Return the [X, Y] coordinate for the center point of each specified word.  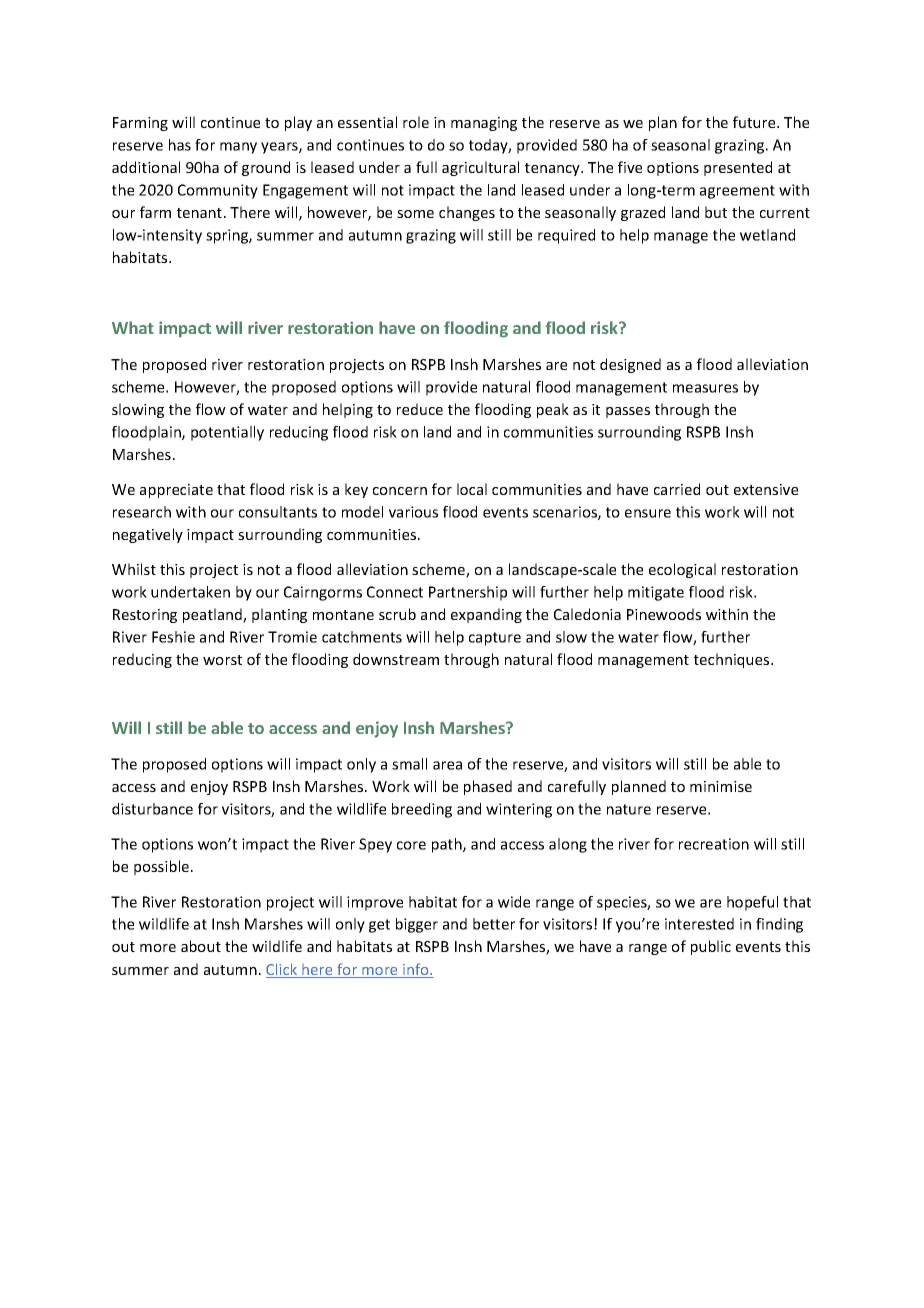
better [494, 924]
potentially [227, 433]
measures [705, 388]
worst [222, 660]
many [238, 148]
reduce [420, 409]
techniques [733, 660]
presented [738, 168]
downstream [396, 659]
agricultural [480, 168]
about [201, 946]
